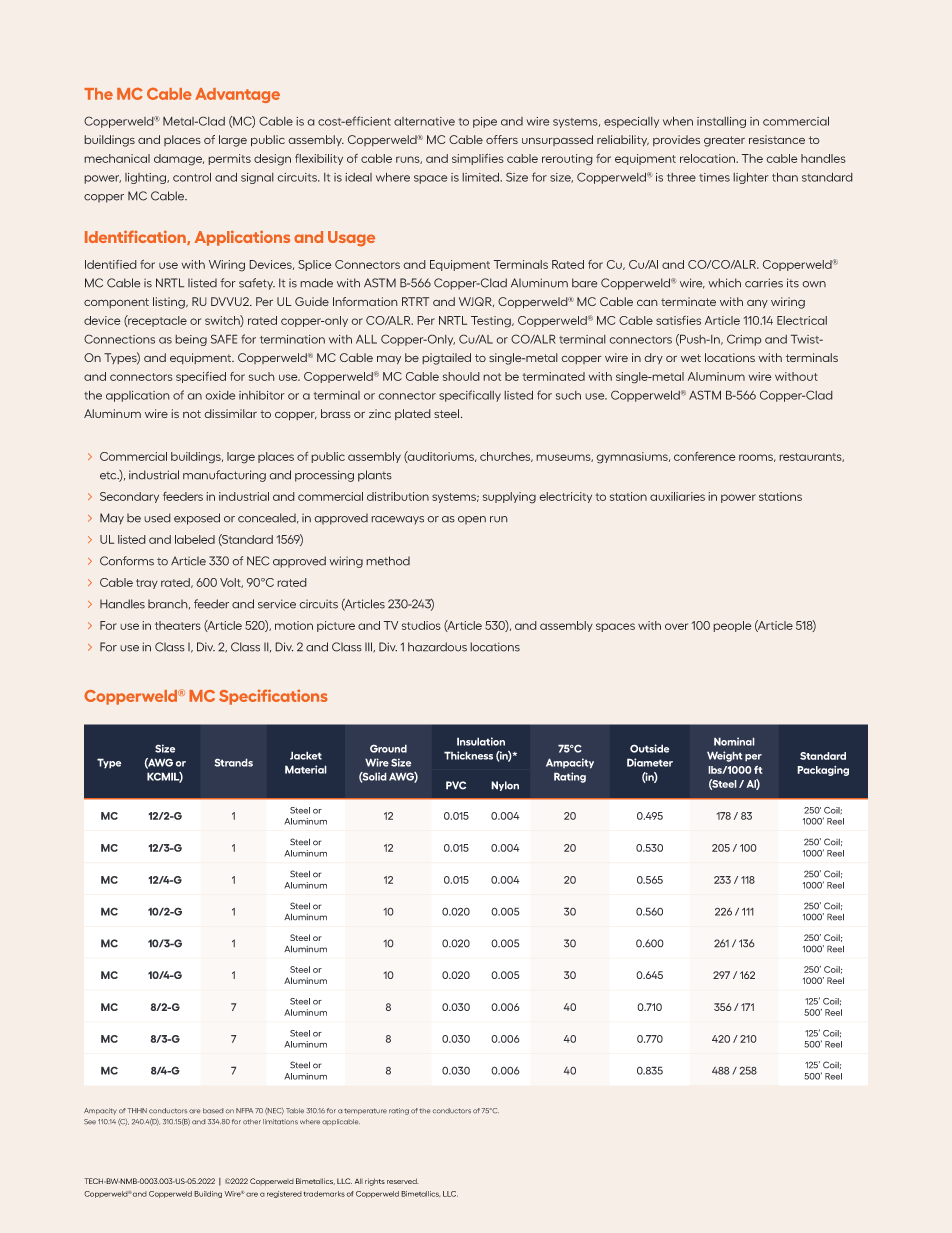  What do you see at coordinates (402, 1181) in the page?
I see `reserved` at bounding box center [402, 1181].
